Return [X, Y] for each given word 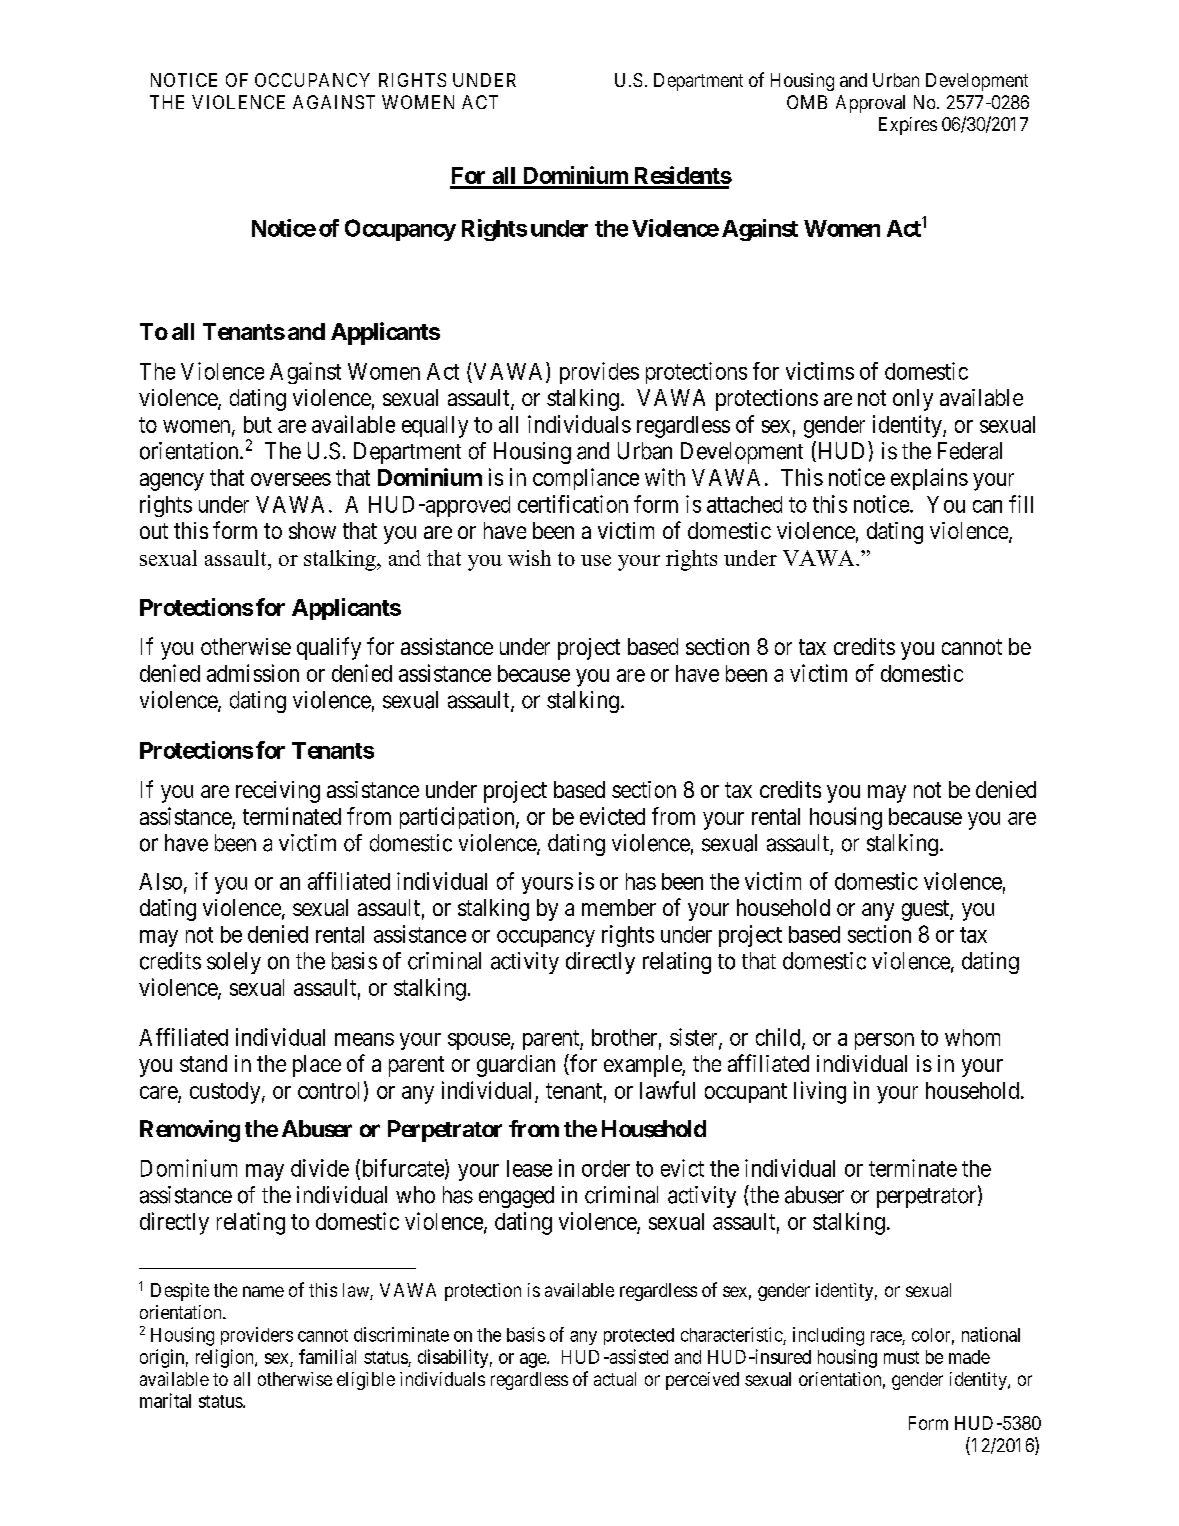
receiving [278, 792]
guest [926, 910]
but [258, 424]
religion [226, 1358]
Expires [908, 126]
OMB [807, 102]
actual [615, 1379]
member [619, 907]
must [901, 1357]
